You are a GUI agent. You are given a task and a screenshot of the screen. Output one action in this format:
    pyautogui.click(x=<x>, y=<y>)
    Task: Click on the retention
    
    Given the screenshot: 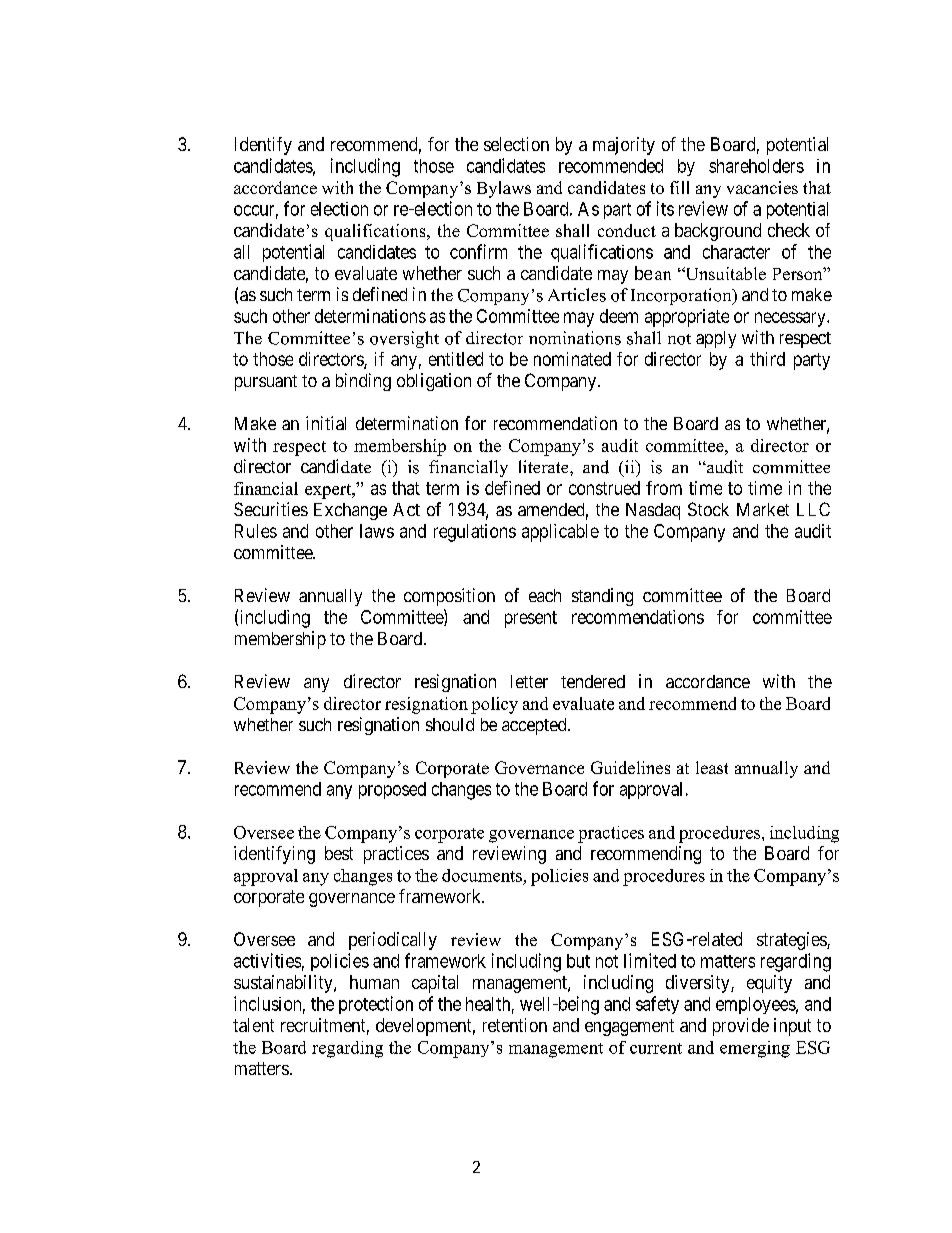 What is the action you would take?
    pyautogui.click(x=515, y=1025)
